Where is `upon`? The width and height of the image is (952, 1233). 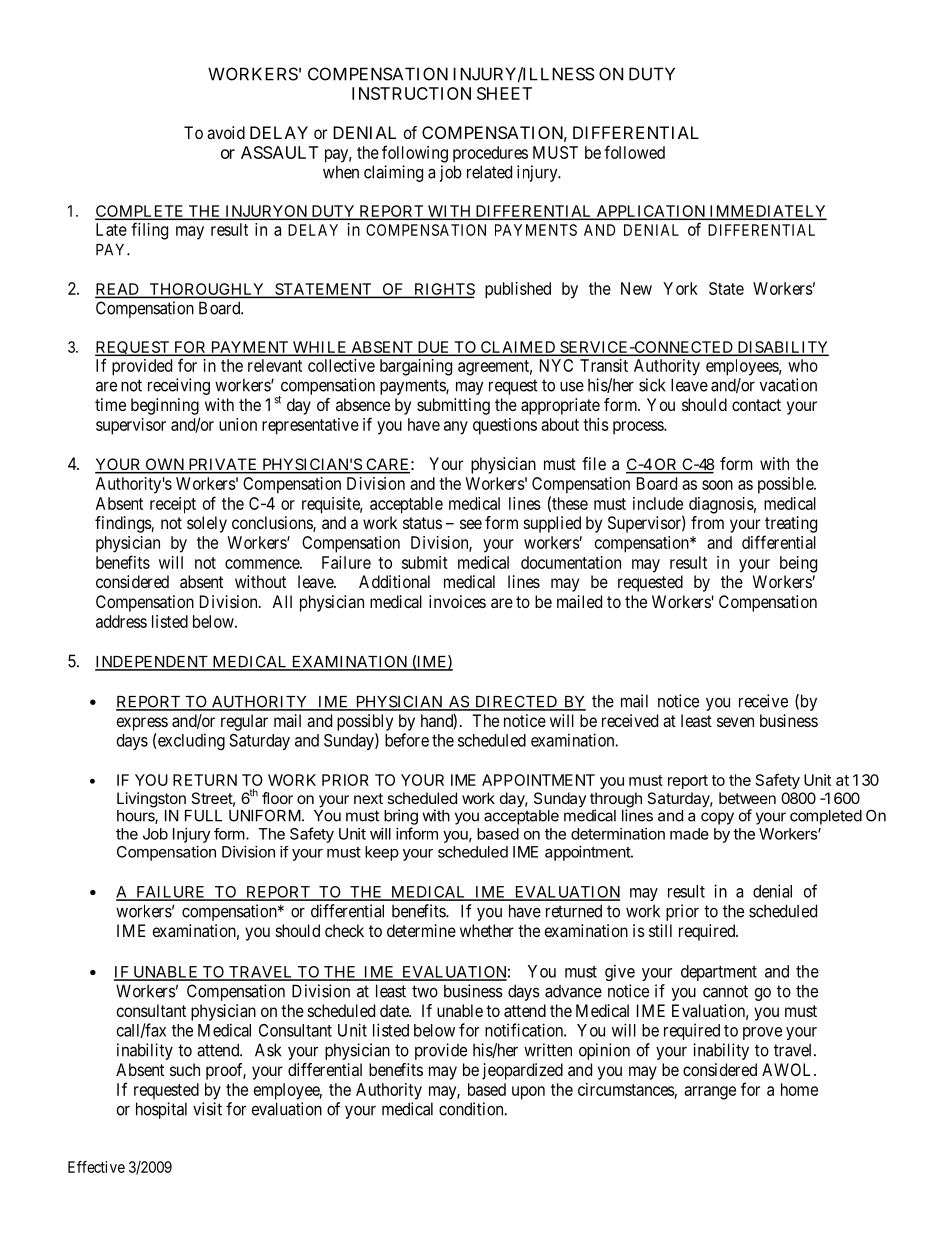
upon is located at coordinates (528, 1093).
